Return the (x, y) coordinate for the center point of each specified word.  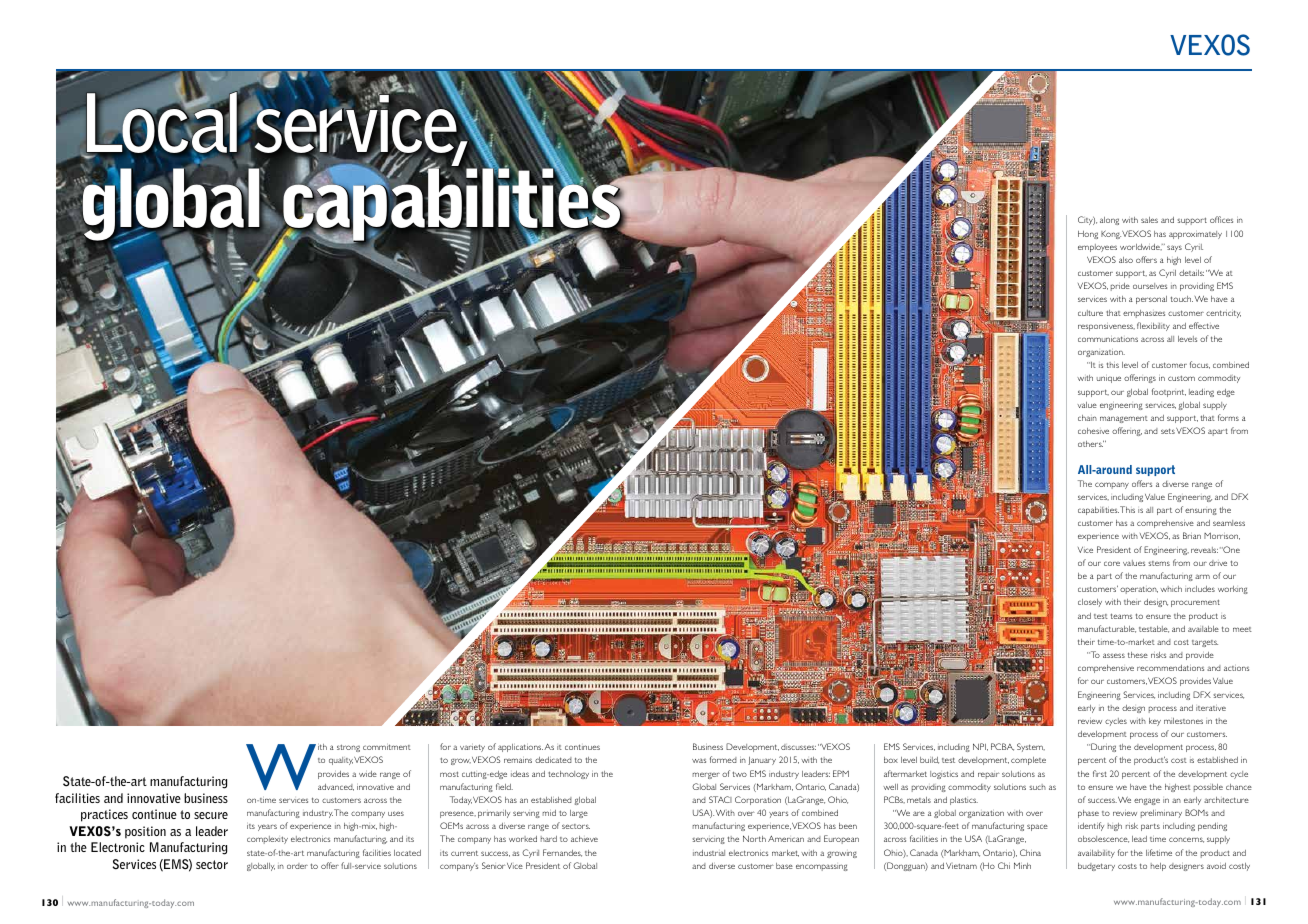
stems (1159, 563)
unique (1109, 379)
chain (1087, 418)
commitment (387, 747)
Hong (1088, 235)
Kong (1111, 234)
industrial (709, 853)
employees (1097, 248)
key (1155, 722)
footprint (1169, 392)
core (1112, 564)
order (297, 866)
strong (348, 748)
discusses (798, 747)
